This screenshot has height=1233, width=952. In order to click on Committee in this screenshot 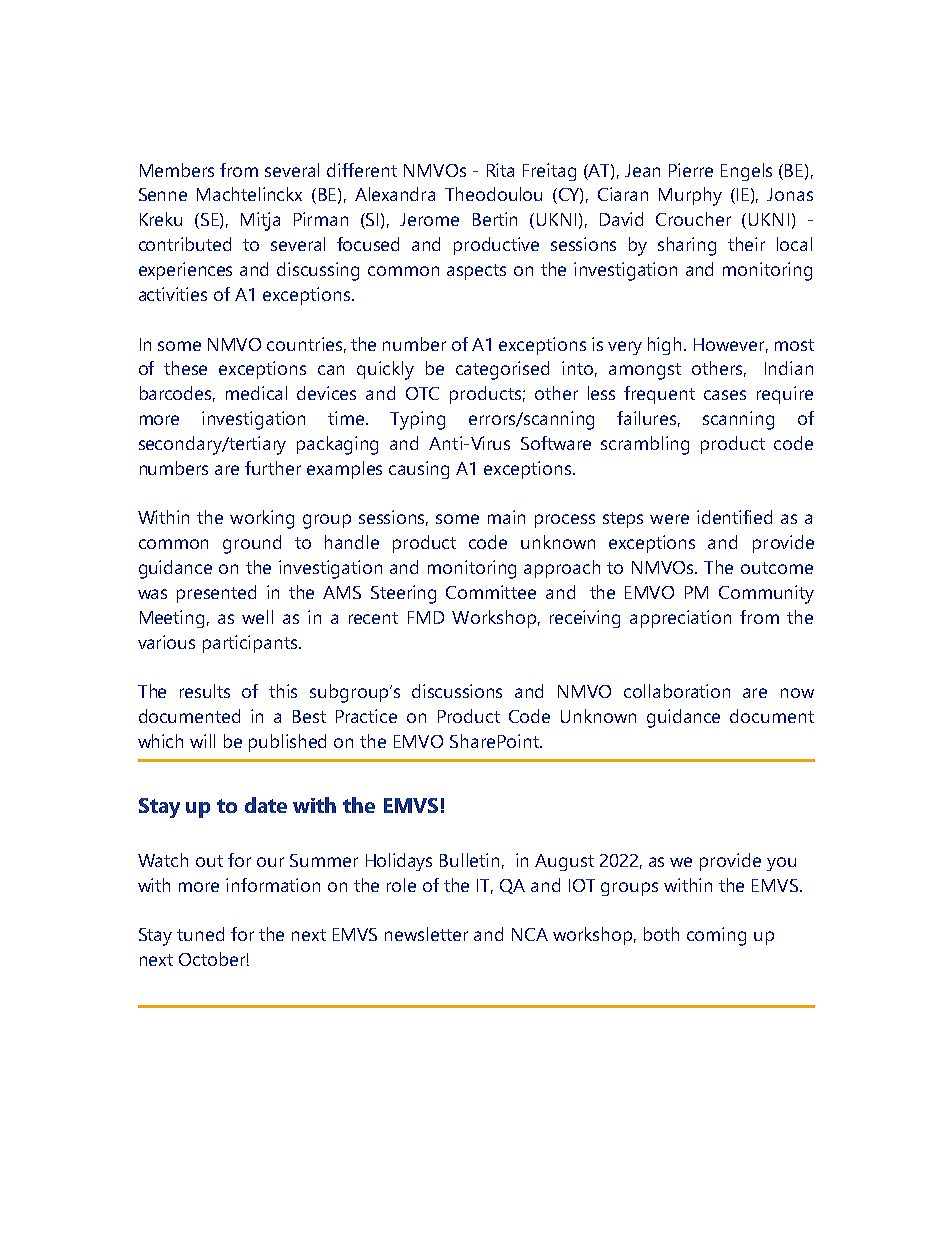, I will do `click(491, 592)`.
